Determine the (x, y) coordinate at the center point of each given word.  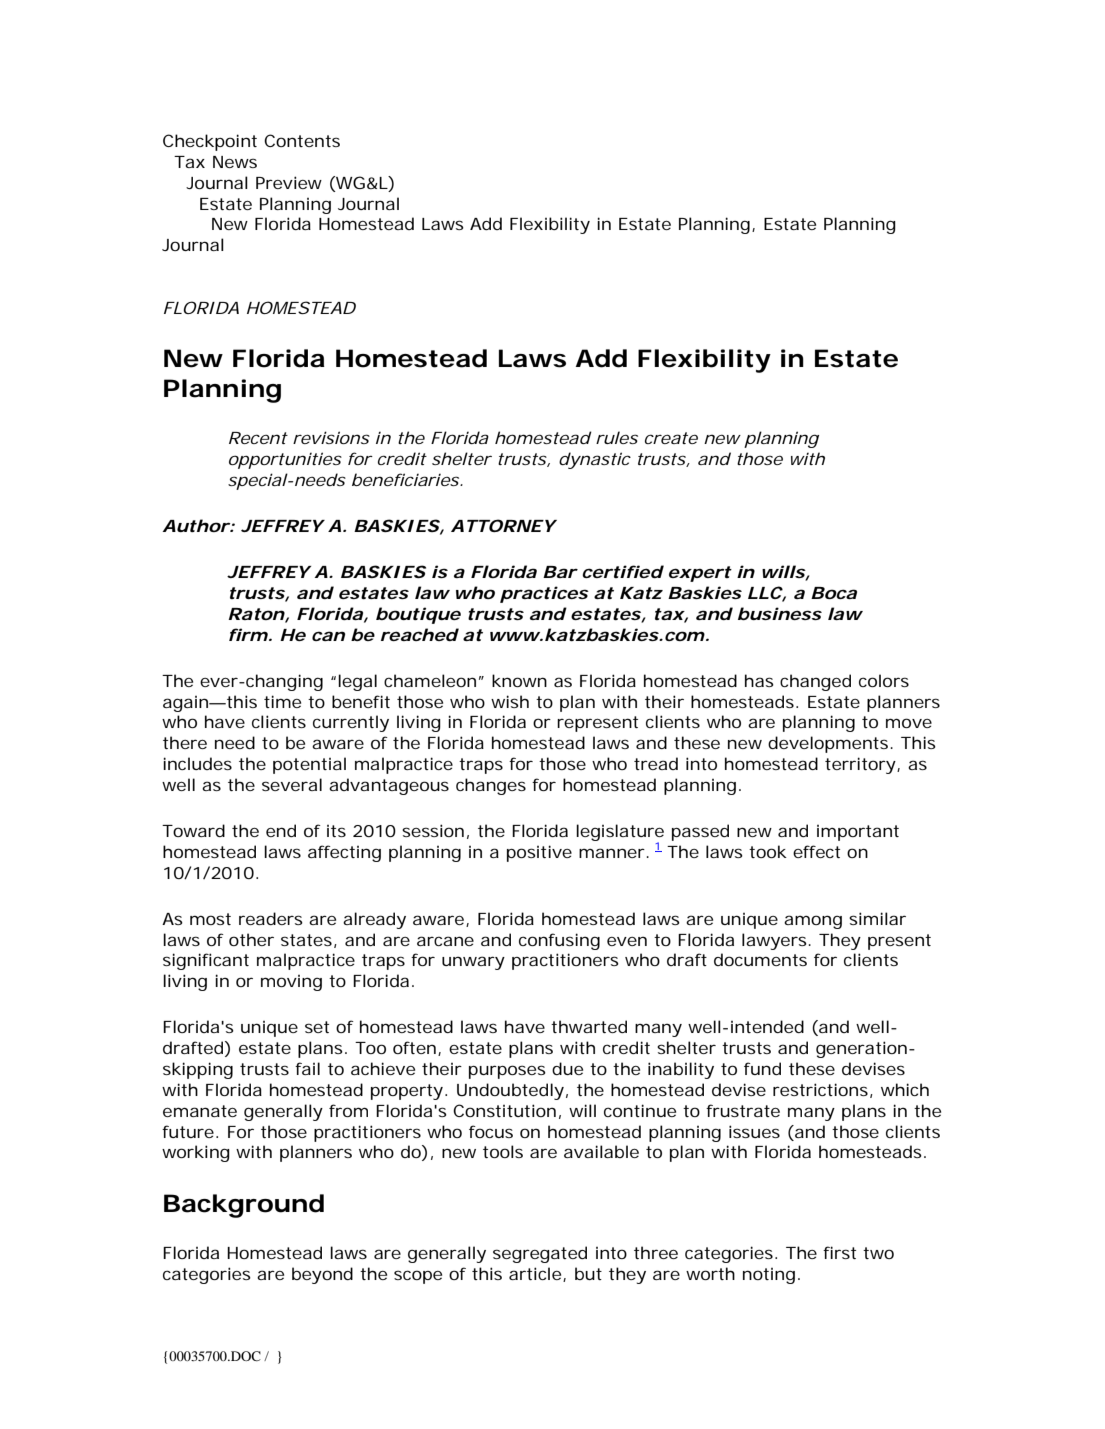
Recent (258, 438)
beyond (322, 1275)
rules (617, 437)
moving (291, 983)
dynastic (595, 460)
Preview (289, 182)
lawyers (775, 941)
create (671, 438)
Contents (302, 140)
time (282, 701)
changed (815, 682)
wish (510, 701)
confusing (559, 941)
